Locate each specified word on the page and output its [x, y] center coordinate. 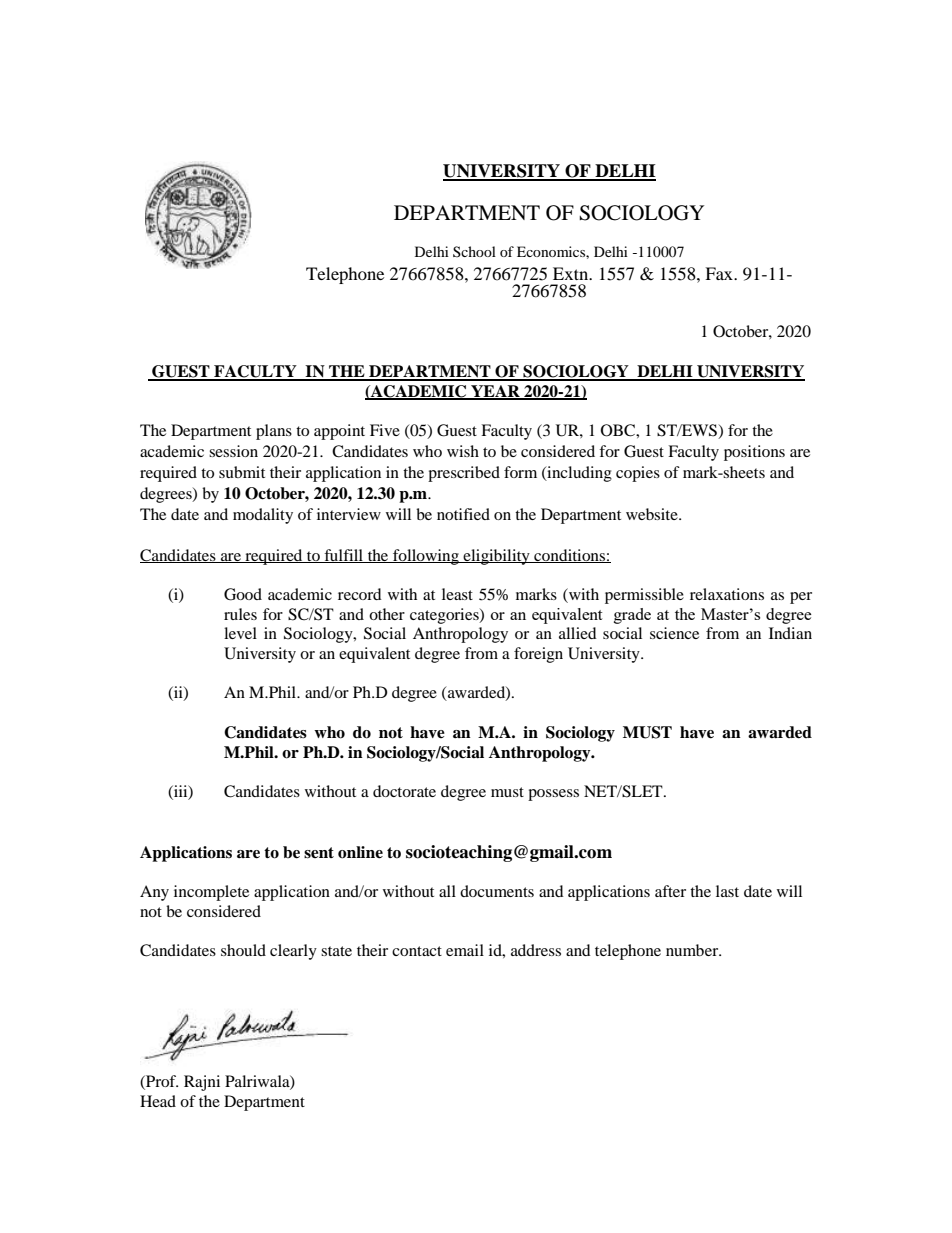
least [457, 594]
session [233, 451]
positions [754, 453]
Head [158, 1101]
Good [243, 594]
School [474, 251]
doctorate [404, 791]
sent [319, 853]
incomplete [211, 893]
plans [274, 432]
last [727, 891]
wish [463, 451]
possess [553, 795]
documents [497, 891]
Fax [720, 273]
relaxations [727, 594]
